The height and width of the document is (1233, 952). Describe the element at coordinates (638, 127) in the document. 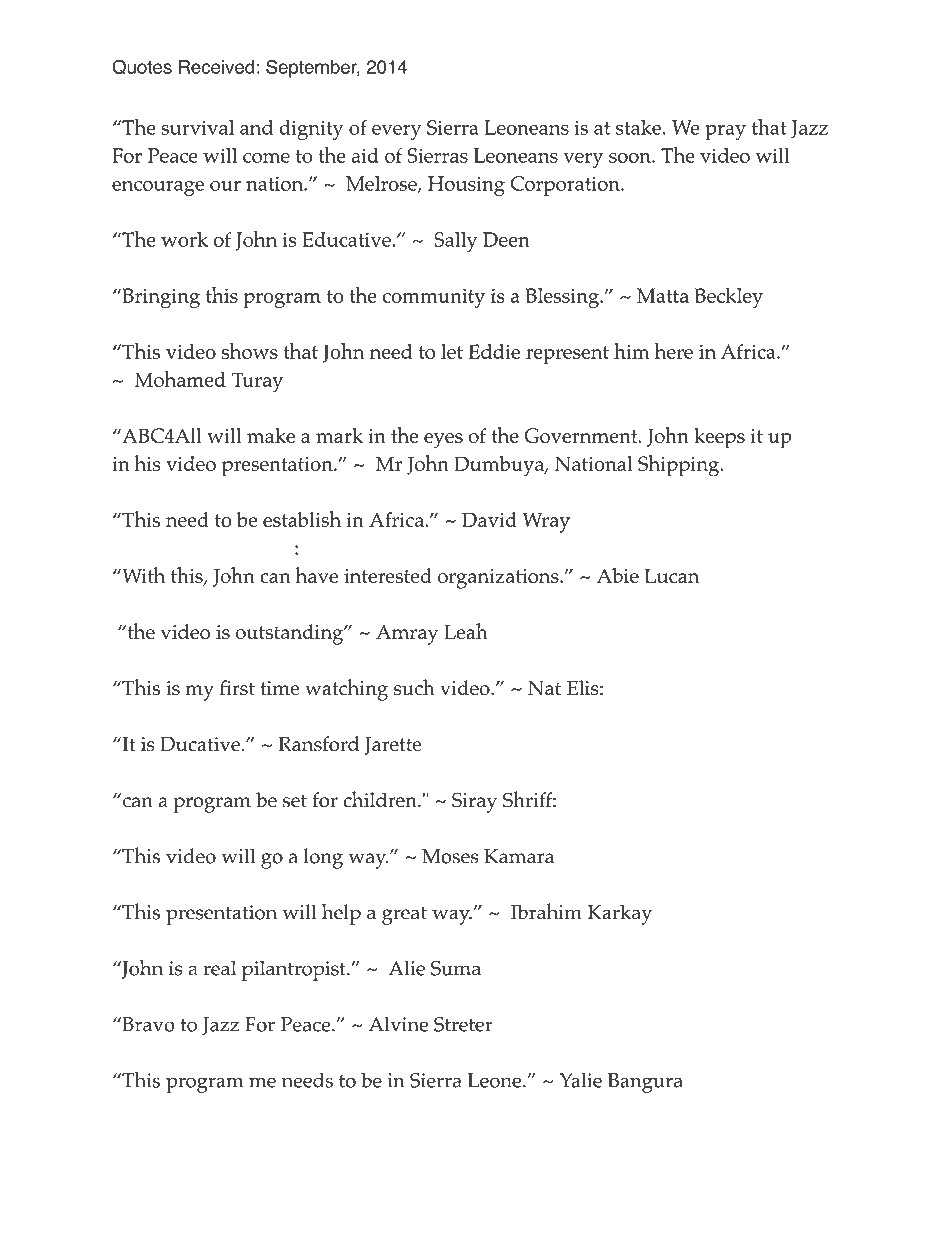

I see `stake` at that location.
